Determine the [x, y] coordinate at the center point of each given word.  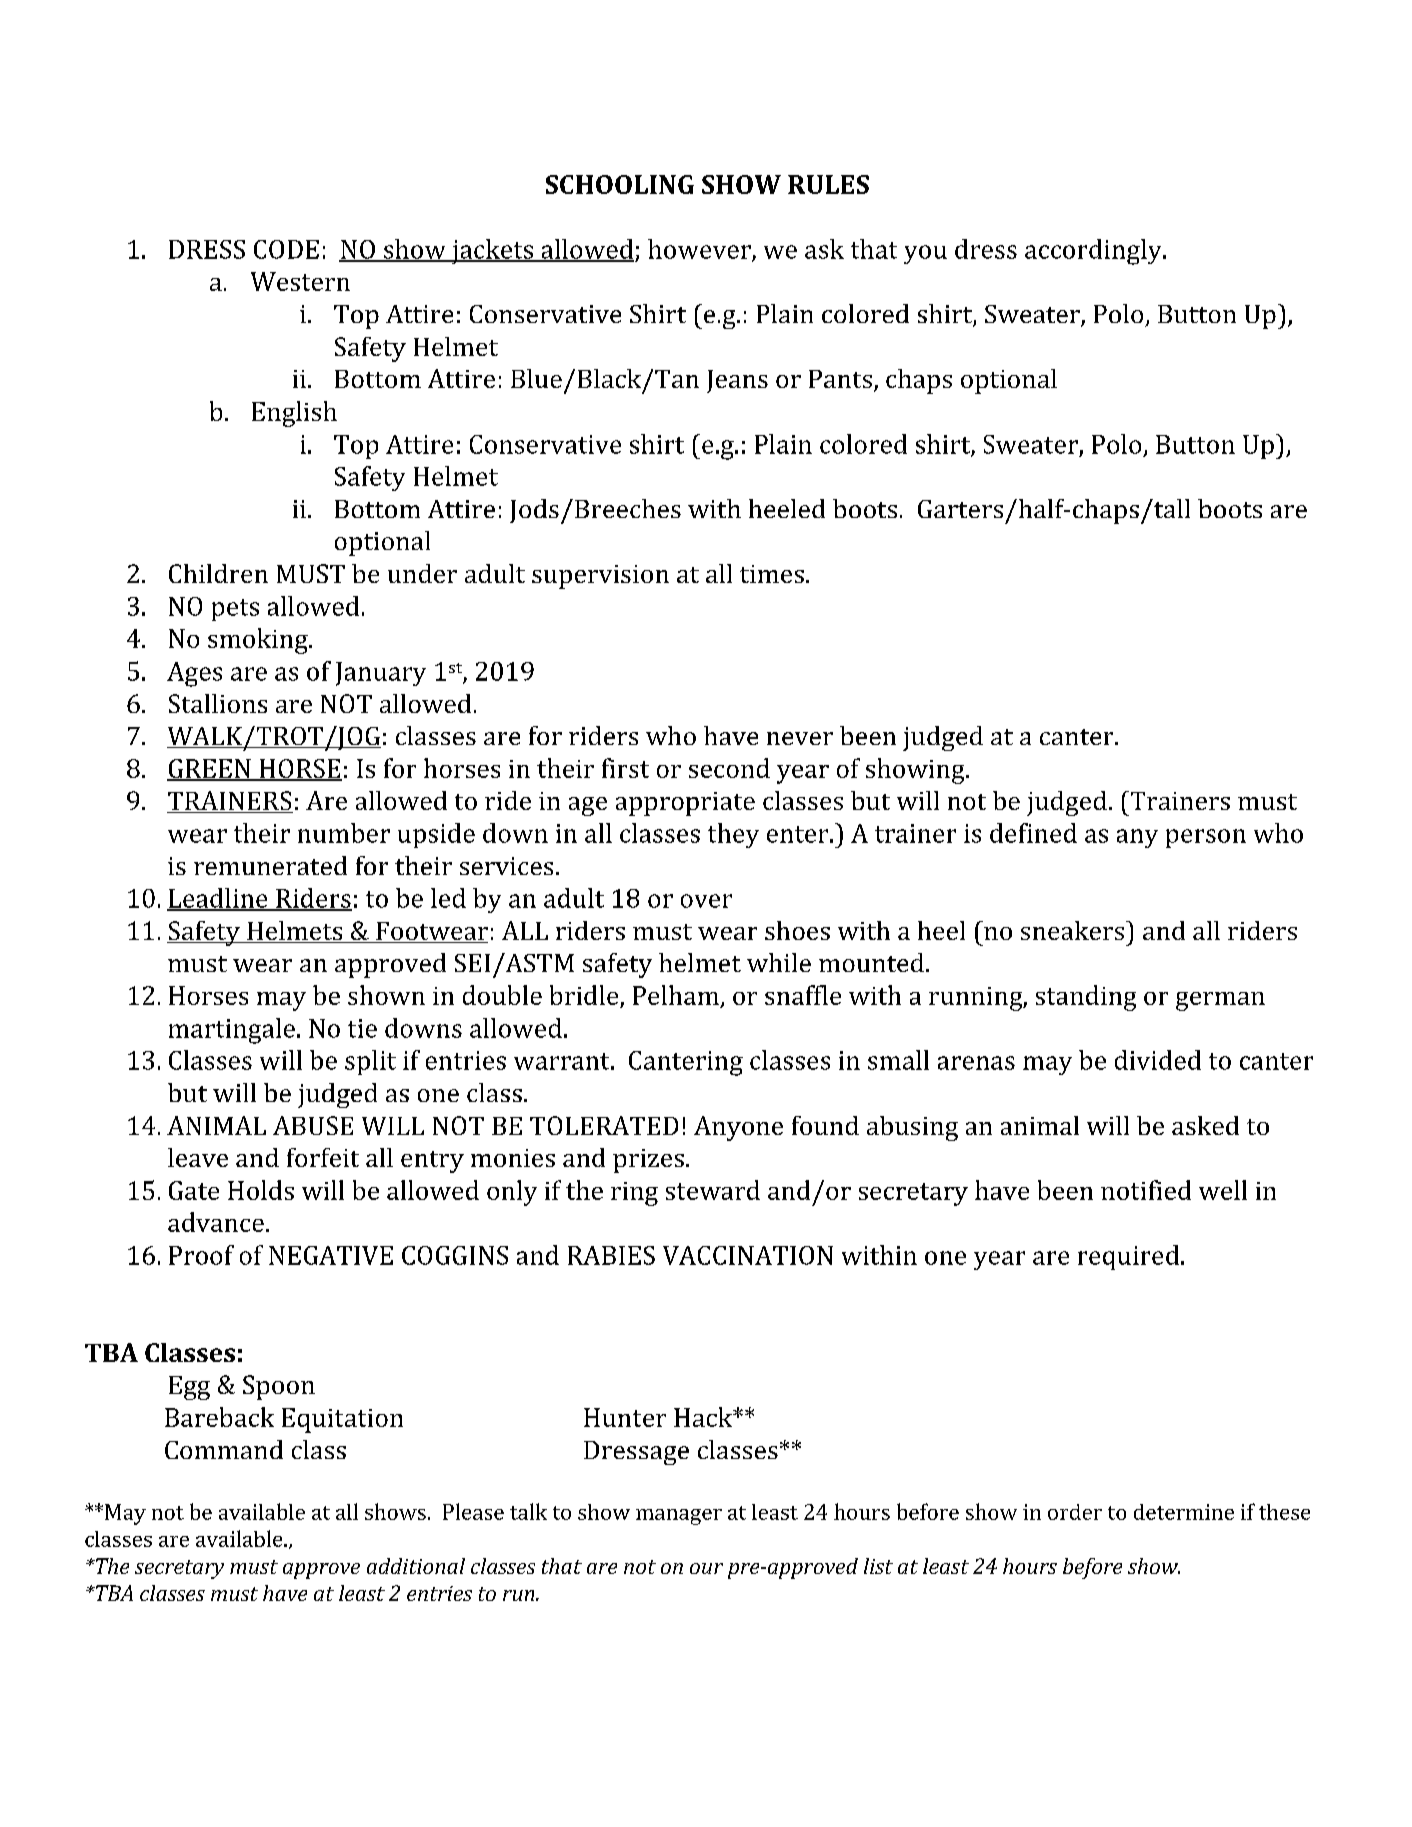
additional [416, 1566]
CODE [286, 249]
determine [1184, 1512]
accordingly [1094, 252]
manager [679, 1517]
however [700, 250]
